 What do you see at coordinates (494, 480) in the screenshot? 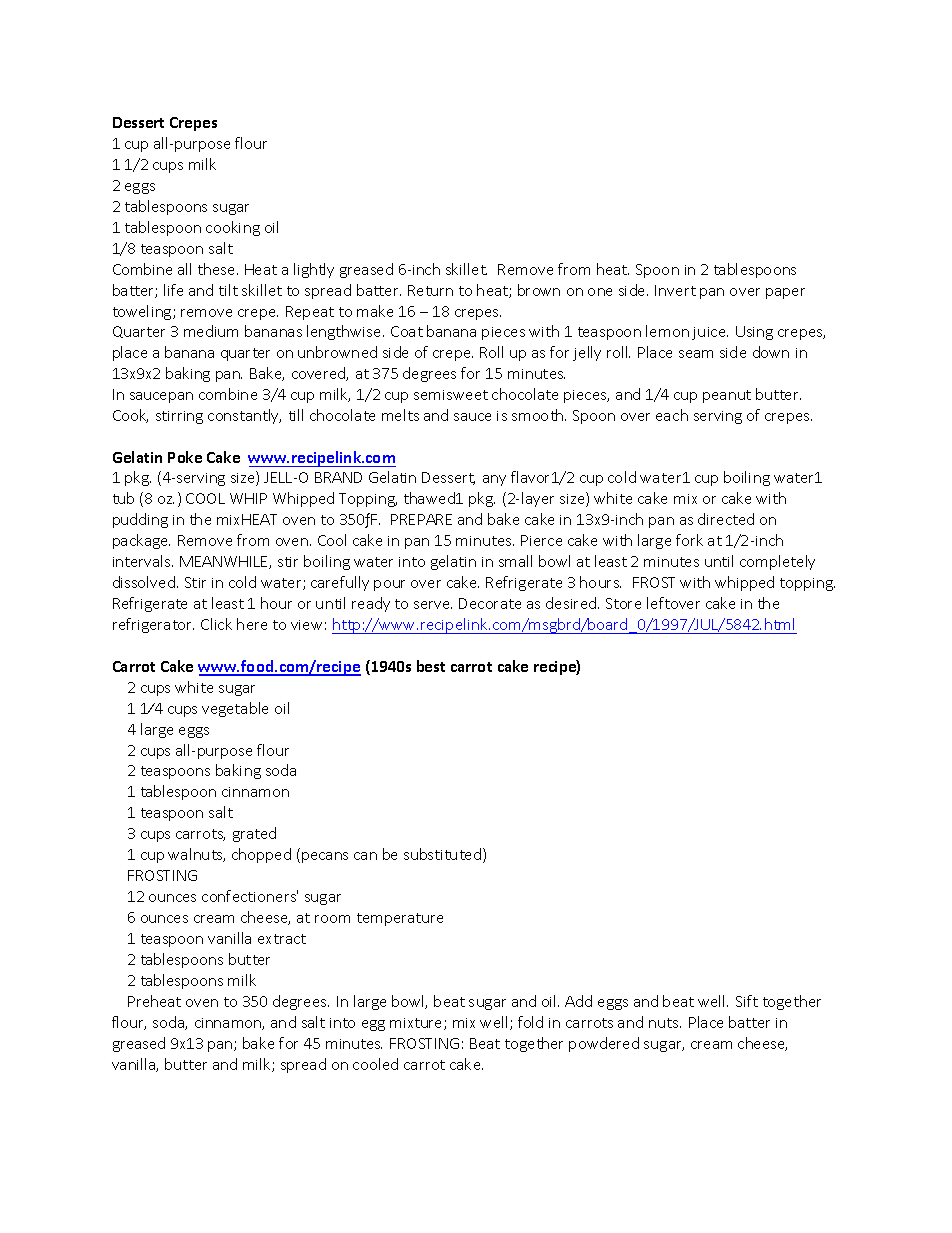
I see `any` at bounding box center [494, 480].
